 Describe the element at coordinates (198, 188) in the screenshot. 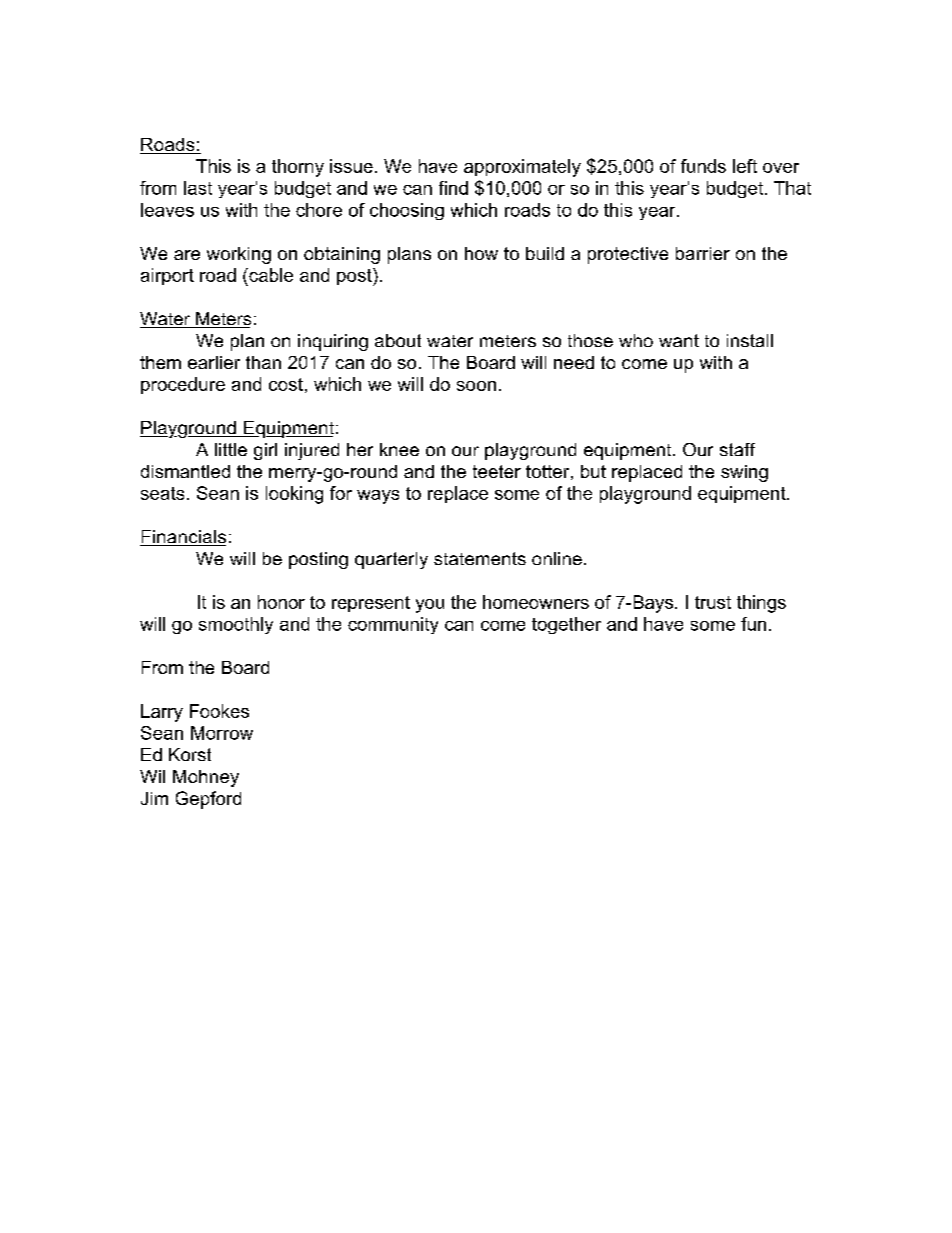

I see `last` at that location.
